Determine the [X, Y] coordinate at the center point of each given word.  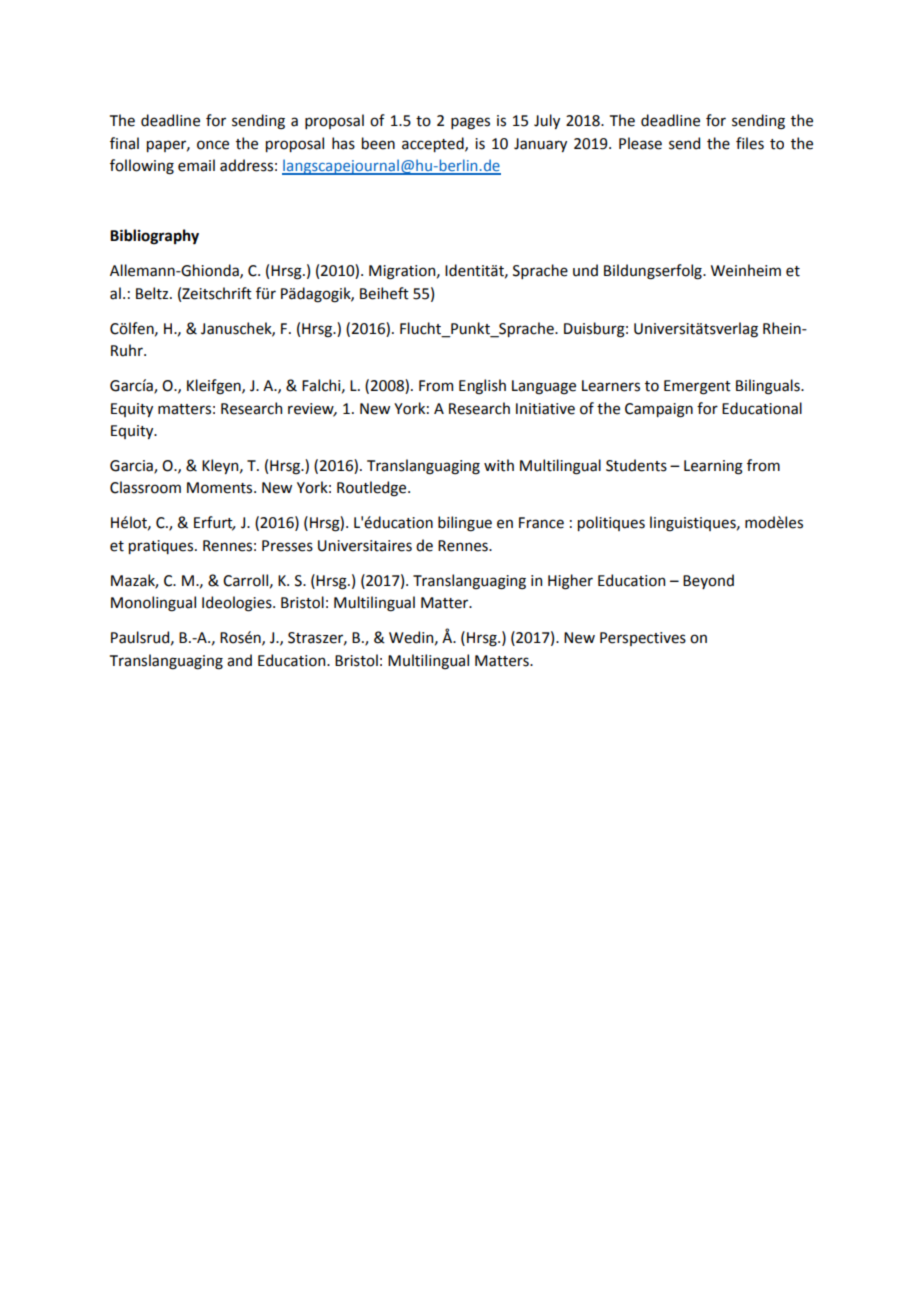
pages [470, 123]
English [482, 387]
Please [640, 143]
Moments [221, 488]
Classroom [145, 487]
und [585, 270]
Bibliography [154, 237]
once [213, 145]
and [239, 660]
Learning [713, 467]
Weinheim [746, 270]
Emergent [697, 387]
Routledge [373, 489]
